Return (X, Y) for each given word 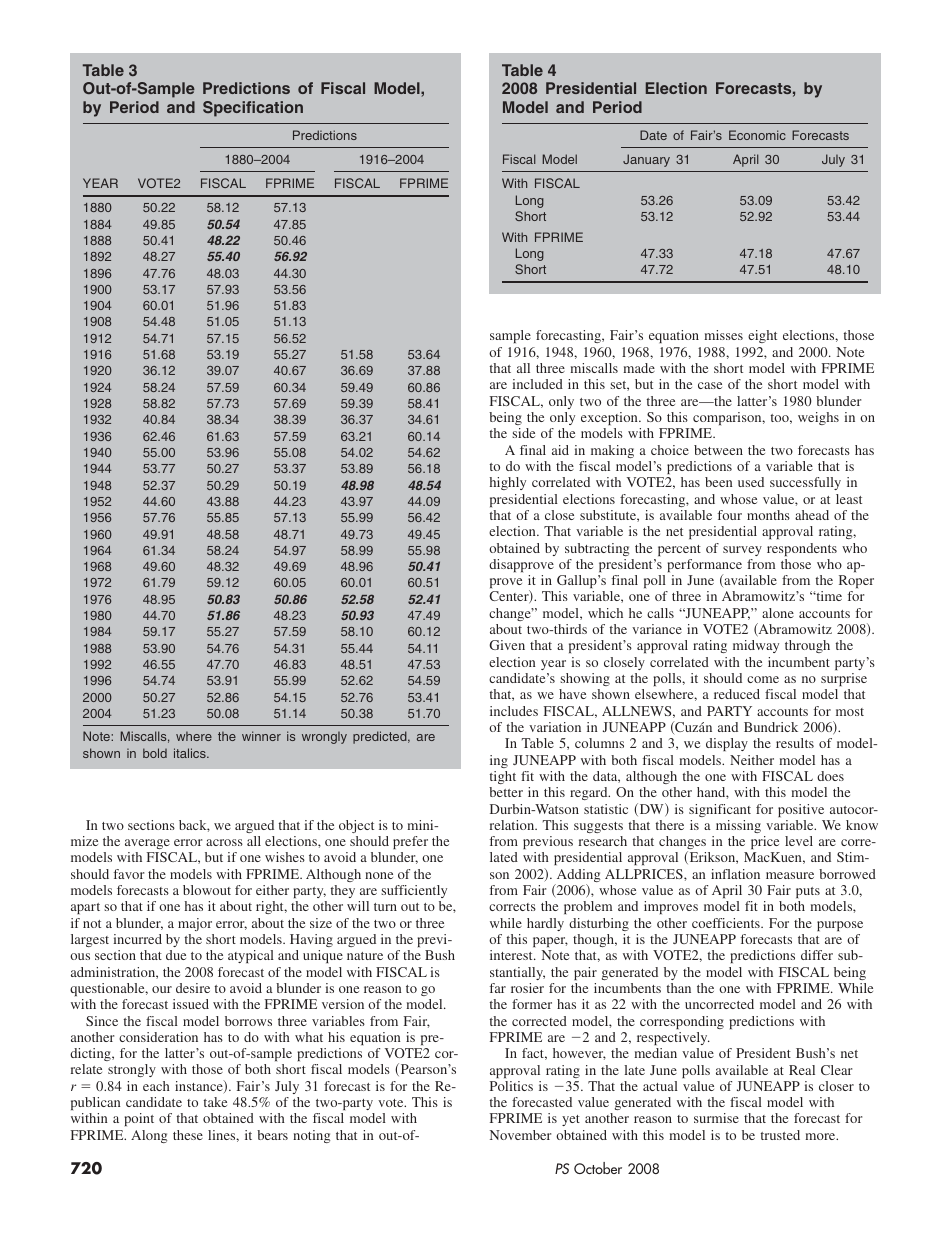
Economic (757, 135)
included (537, 384)
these (188, 1135)
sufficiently (414, 891)
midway (756, 646)
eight (762, 336)
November (520, 1135)
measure (790, 875)
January (646, 160)
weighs (818, 418)
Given (507, 645)
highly (508, 483)
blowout (207, 890)
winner (261, 736)
